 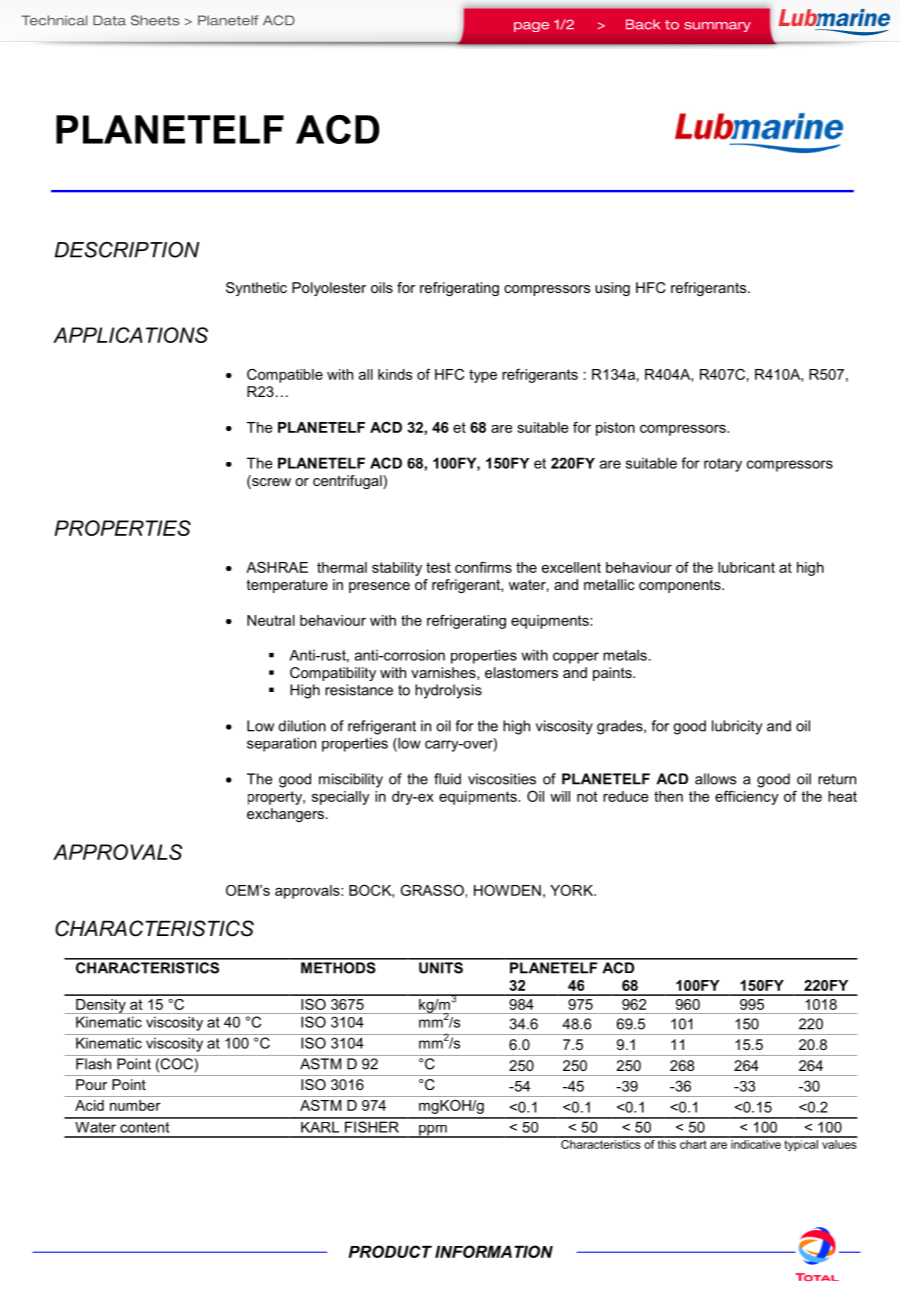 I want to click on using, so click(x=612, y=289).
